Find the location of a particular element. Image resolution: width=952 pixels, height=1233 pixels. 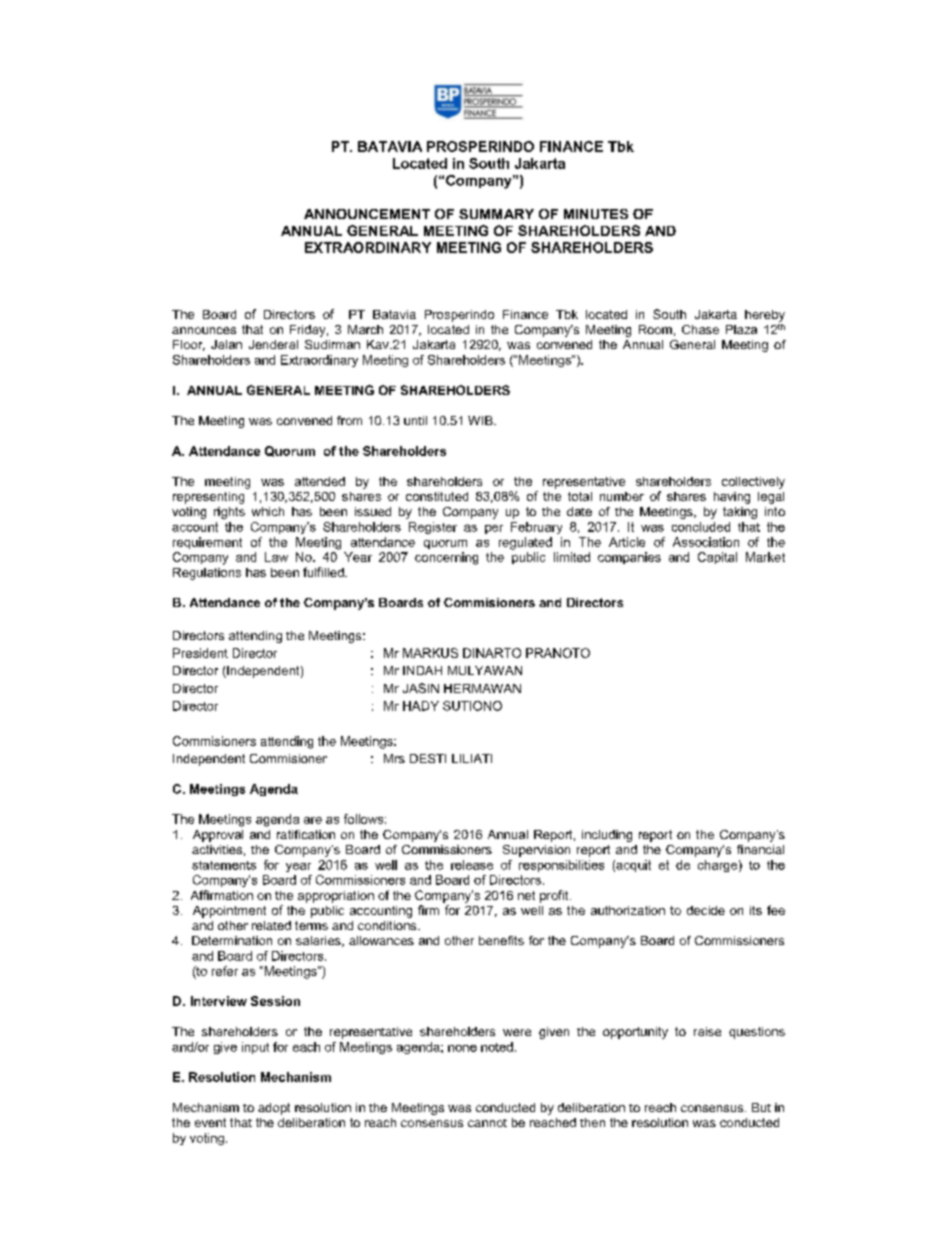

But is located at coordinates (761, 1107).
